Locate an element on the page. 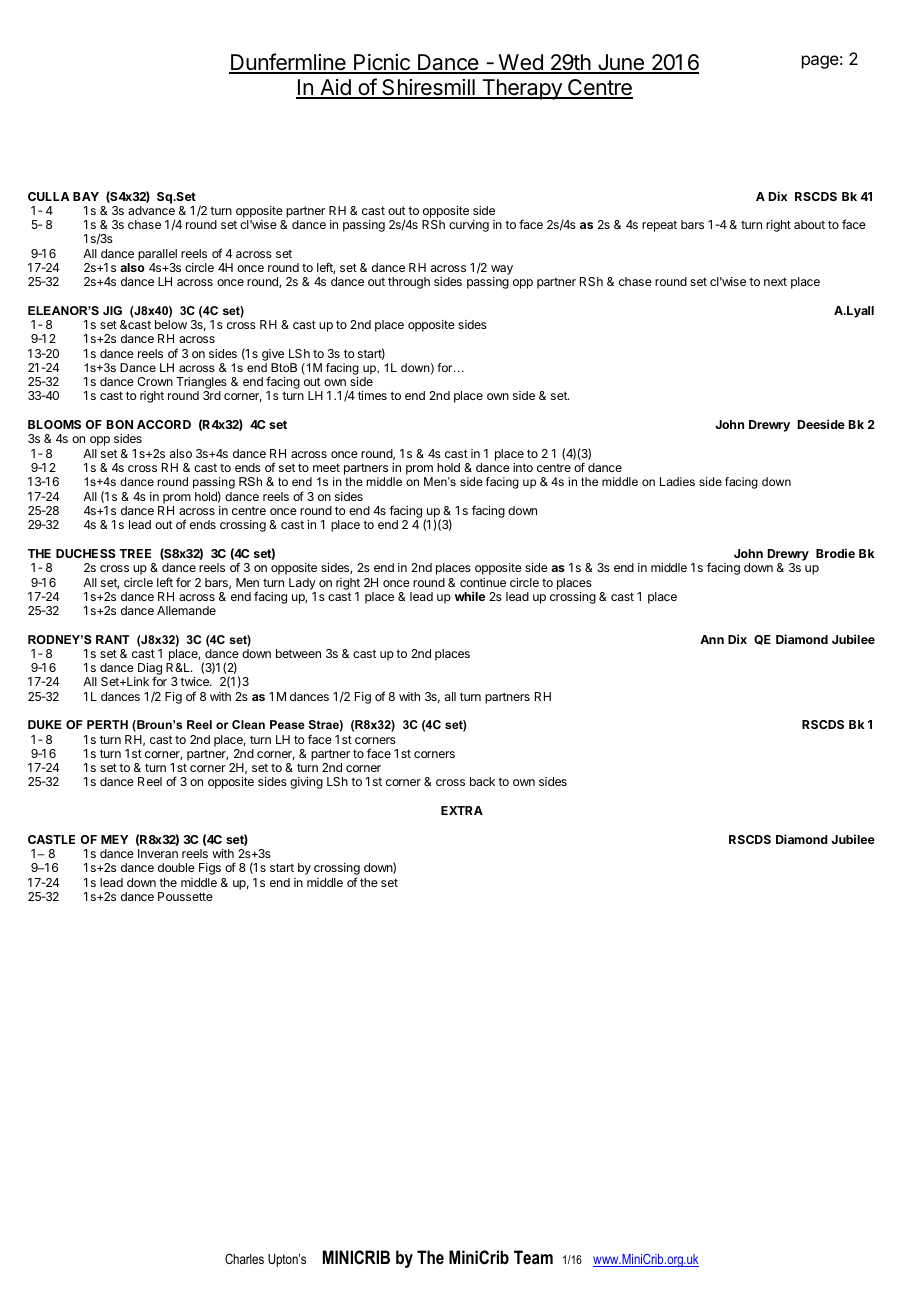  while is located at coordinates (470, 596).
